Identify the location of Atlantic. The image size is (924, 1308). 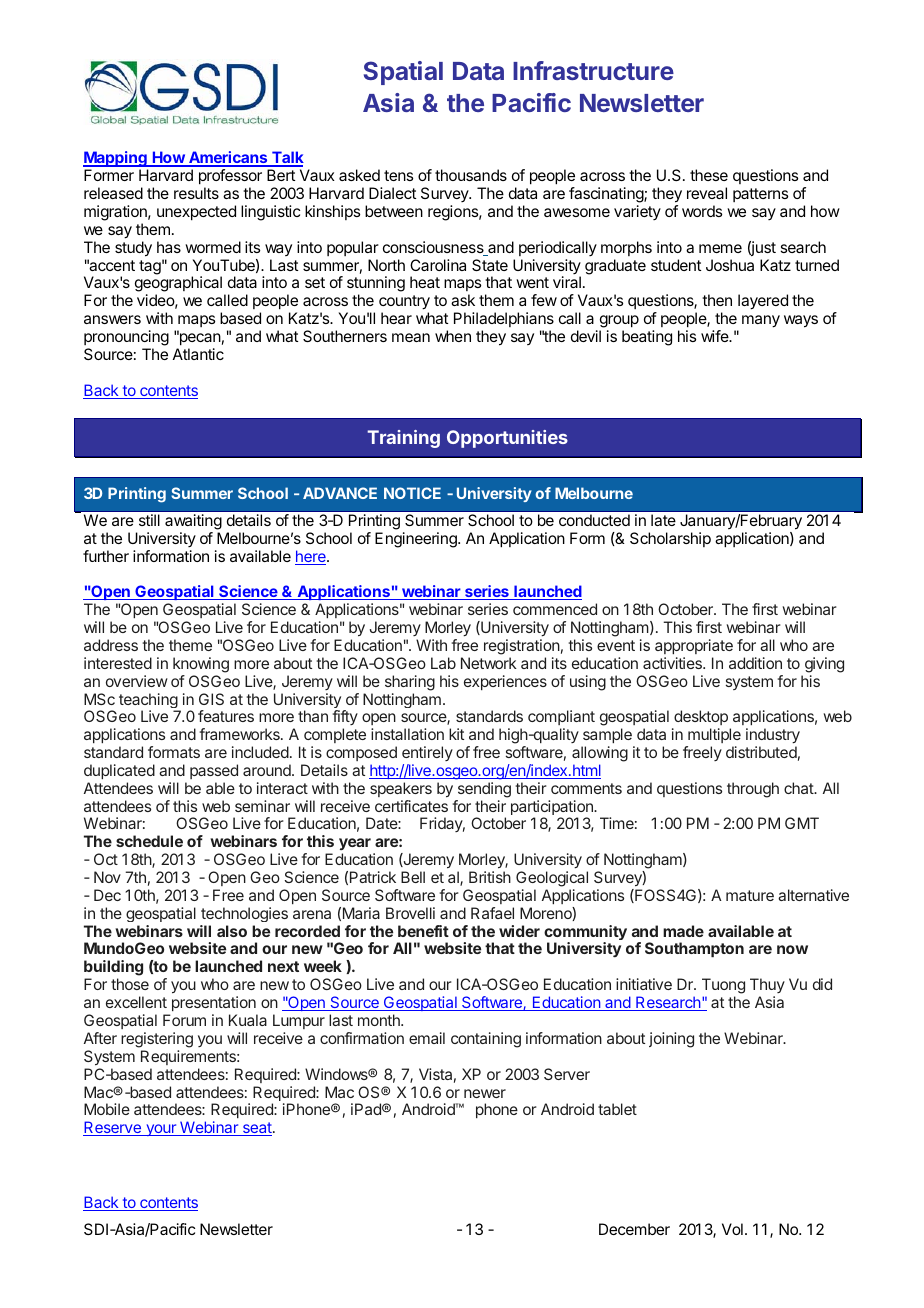
(198, 354).
